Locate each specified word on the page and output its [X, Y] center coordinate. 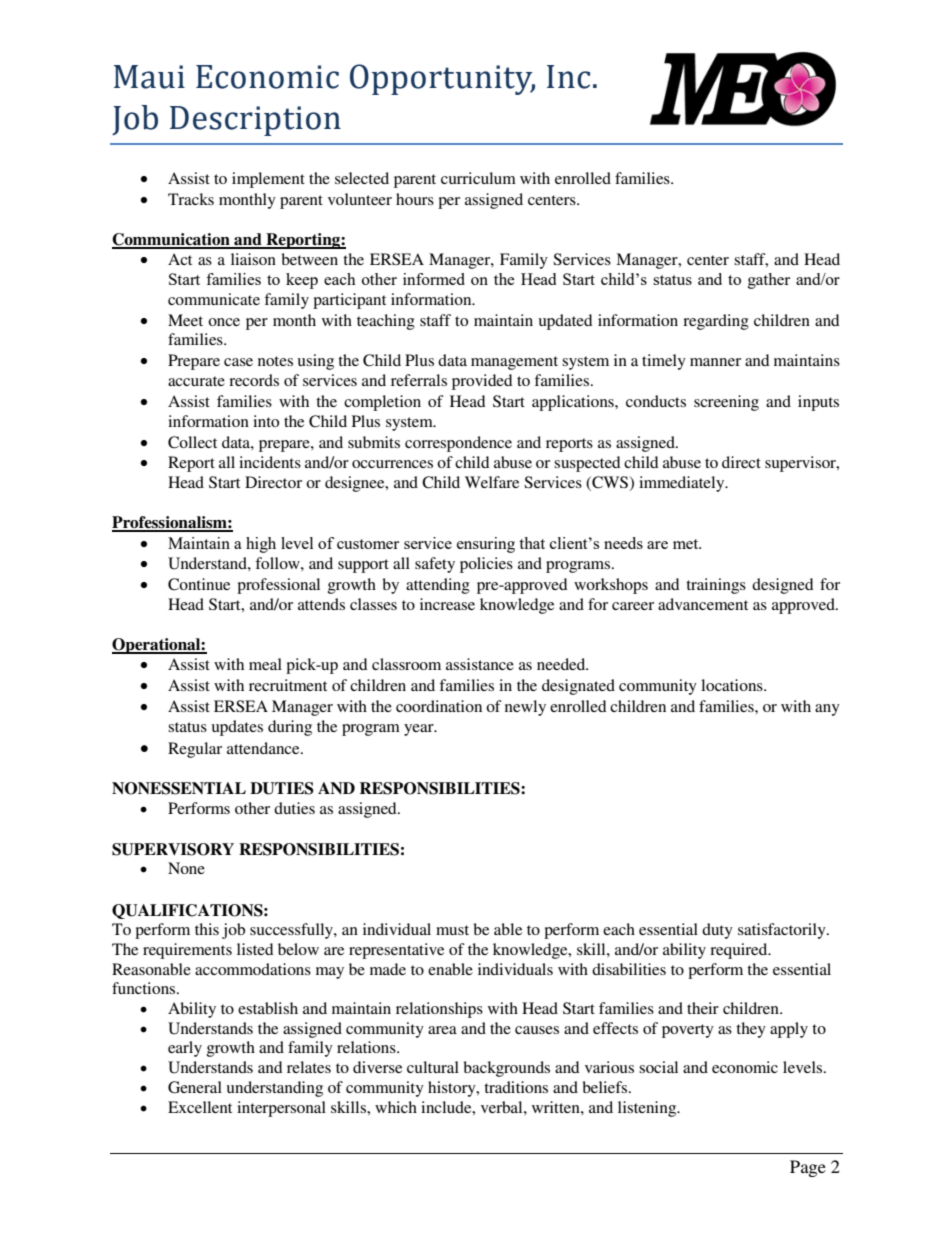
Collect [192, 442]
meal [265, 664]
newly [525, 708]
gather [769, 281]
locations [733, 685]
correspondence [458, 444]
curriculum [478, 178]
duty [717, 931]
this [207, 929]
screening [726, 403]
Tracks [191, 199]
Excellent [200, 1107]
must [452, 930]
